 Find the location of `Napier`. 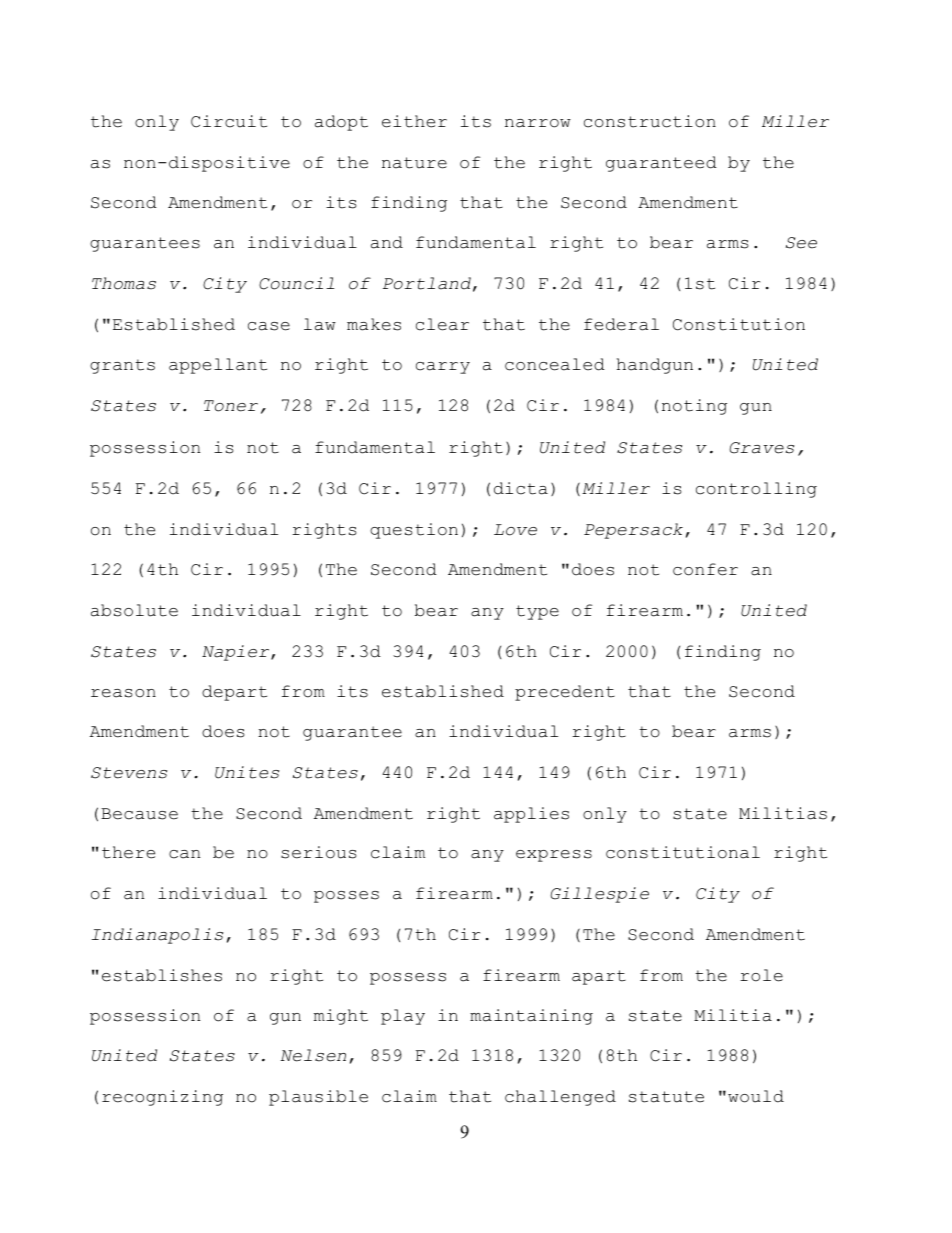

Napier is located at coordinates (237, 653).
